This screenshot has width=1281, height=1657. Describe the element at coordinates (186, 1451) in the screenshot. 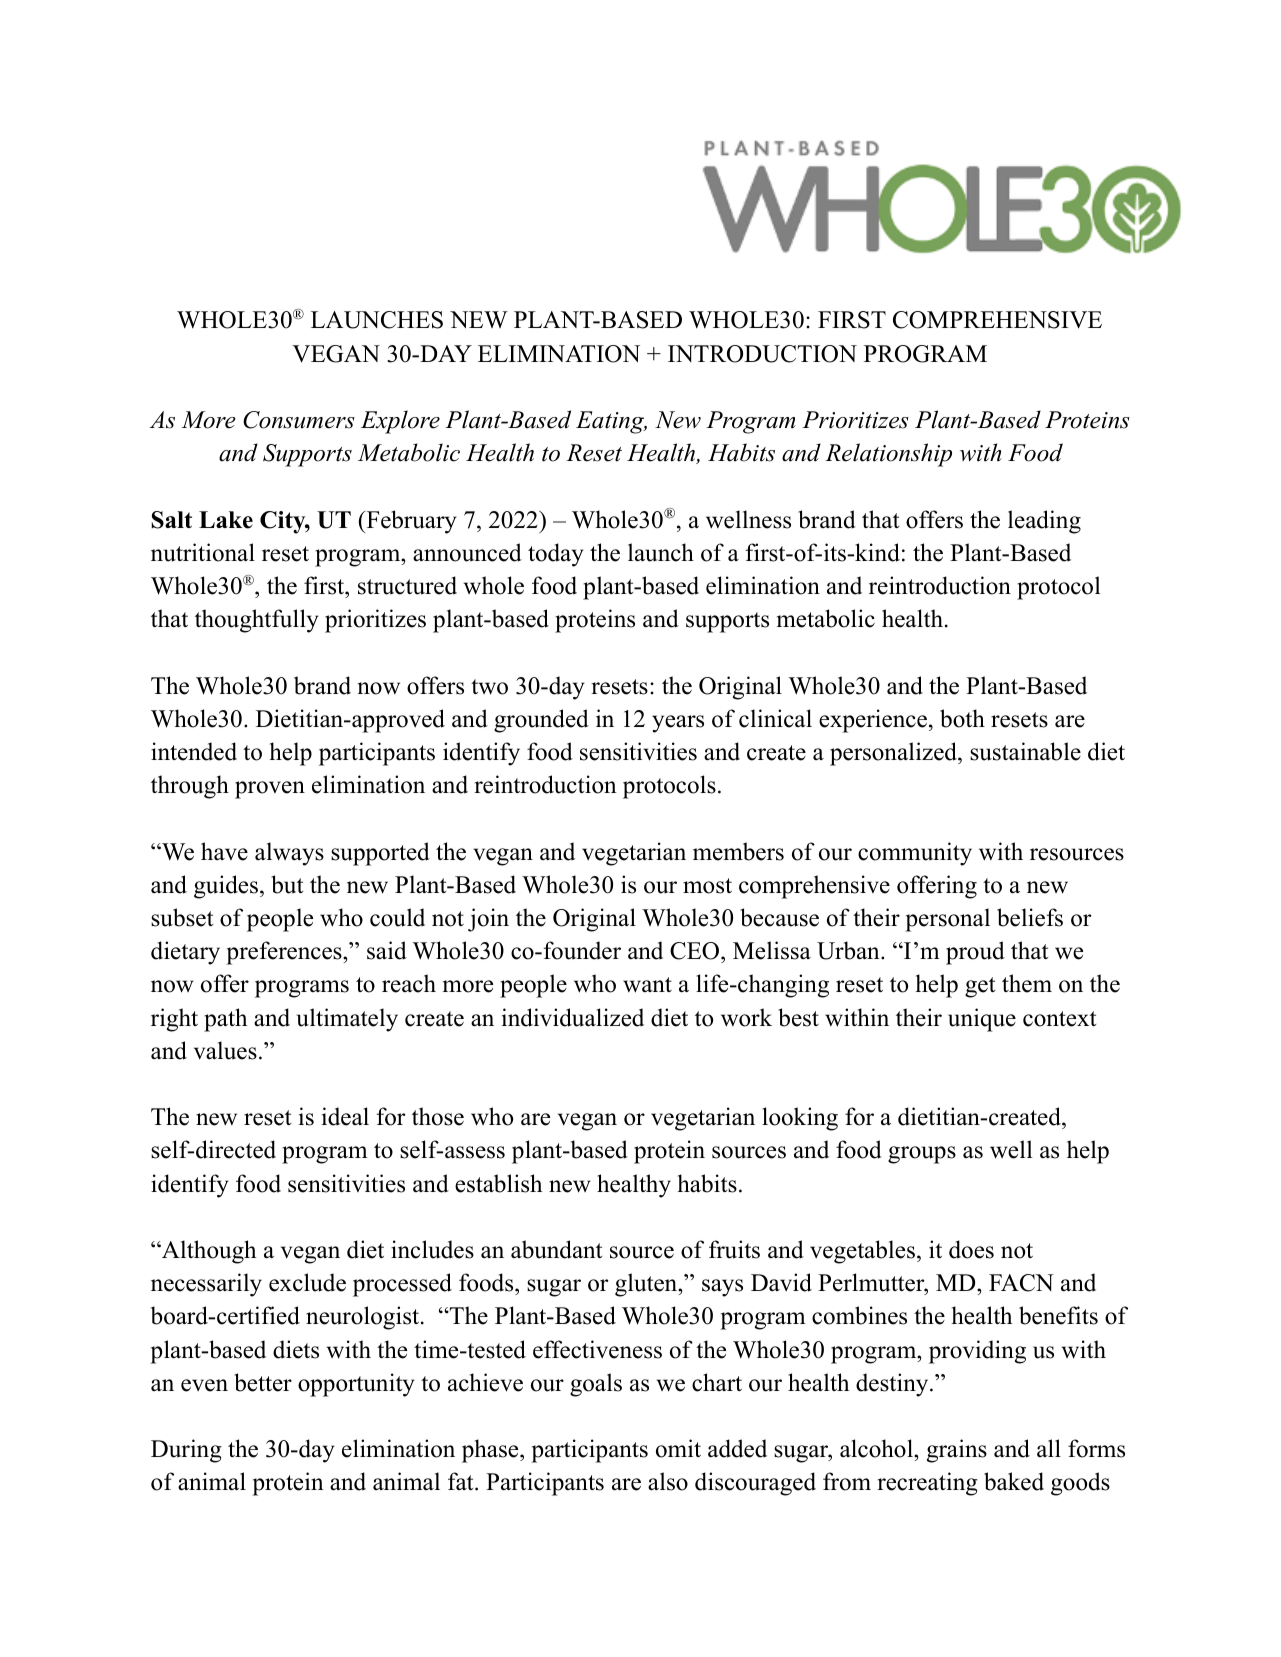

I see `During` at that location.
